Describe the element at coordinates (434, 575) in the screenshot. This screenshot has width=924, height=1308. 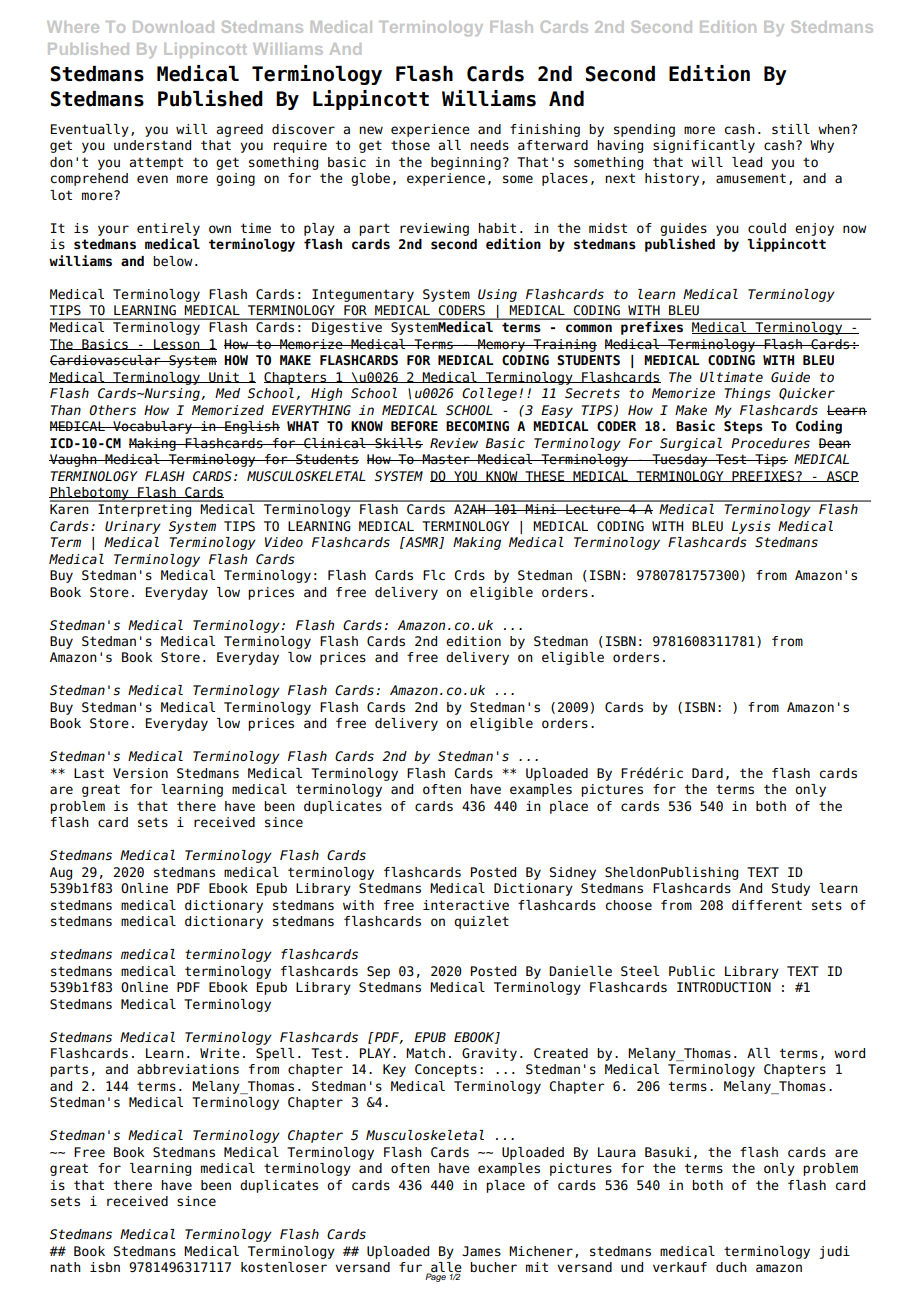
I see `Flc` at that location.
